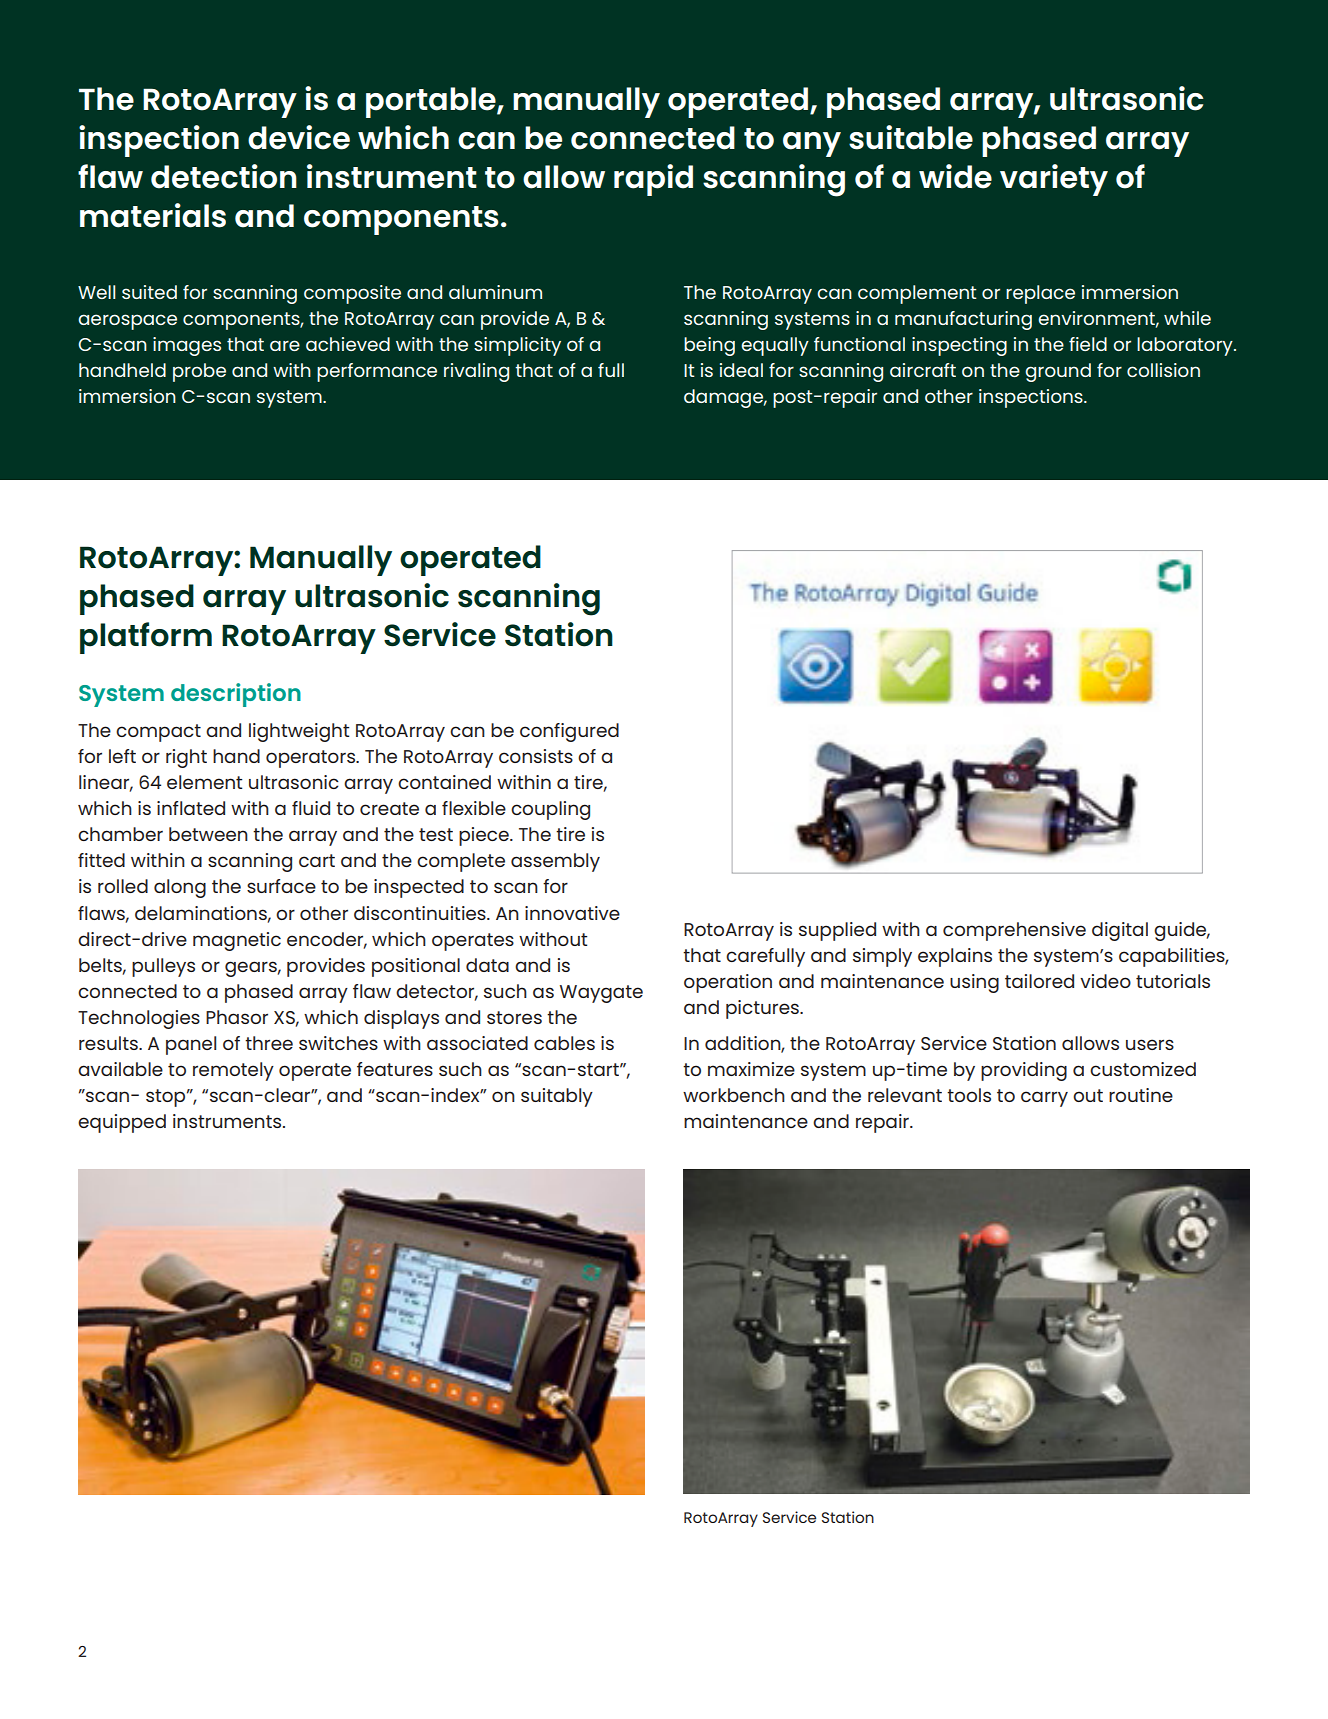 Image resolution: width=1328 pixels, height=1719 pixels. Describe the element at coordinates (653, 180) in the image. I see `rapid` at that location.
